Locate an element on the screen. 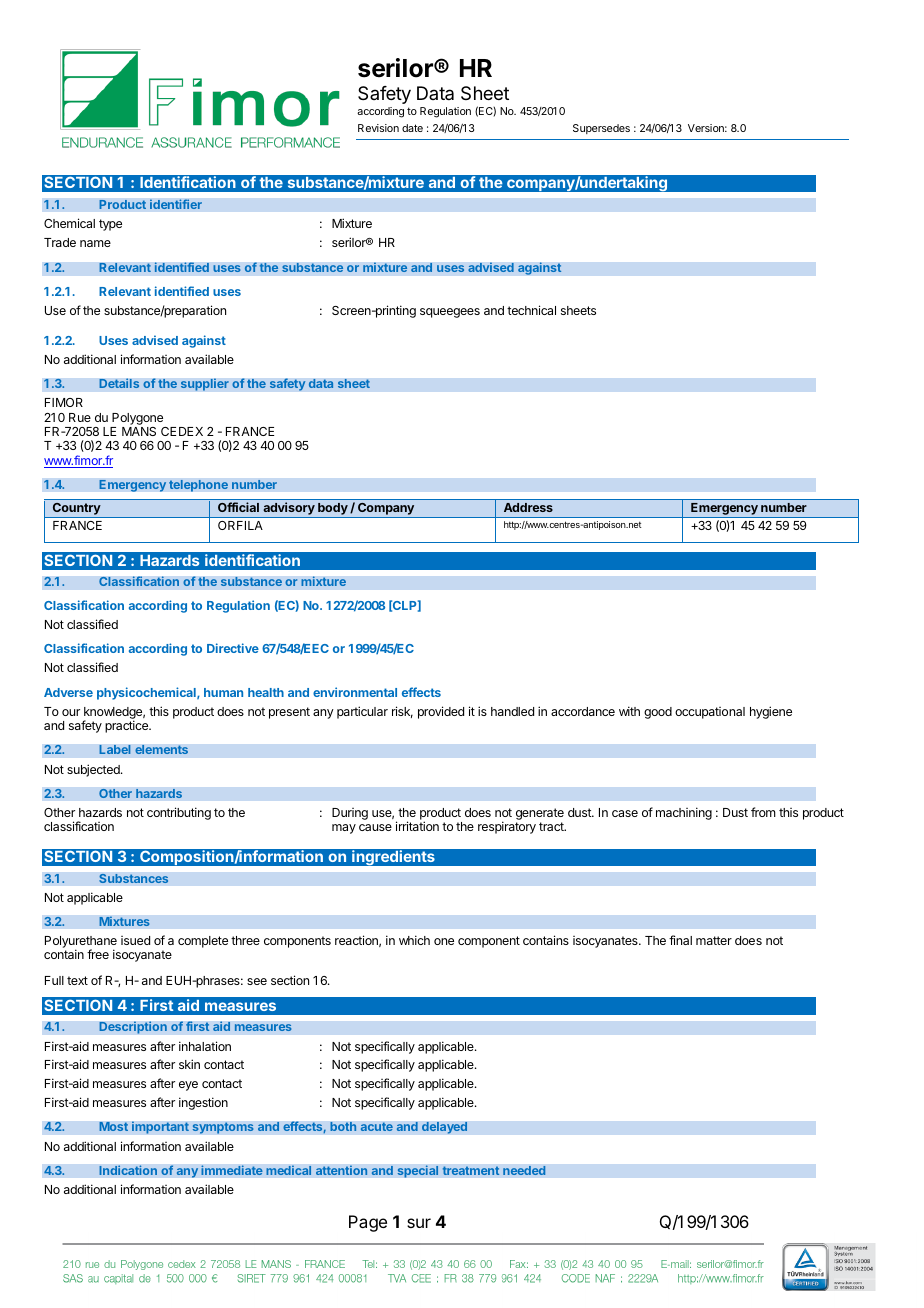 Image resolution: width=924 pixels, height=1308 pixels. free is located at coordinates (98, 954).
